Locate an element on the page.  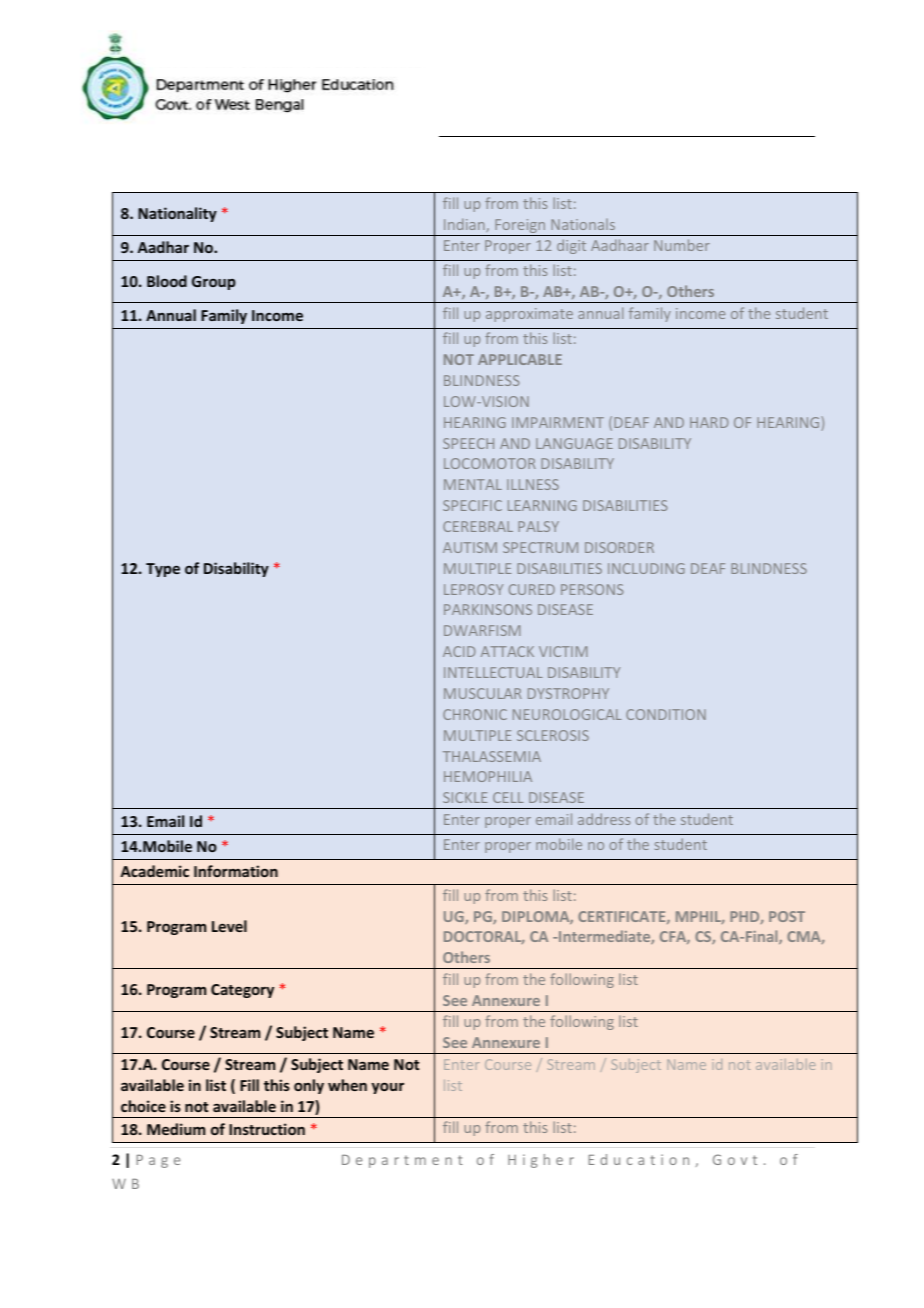
INCLUDING is located at coordinates (646, 568).
